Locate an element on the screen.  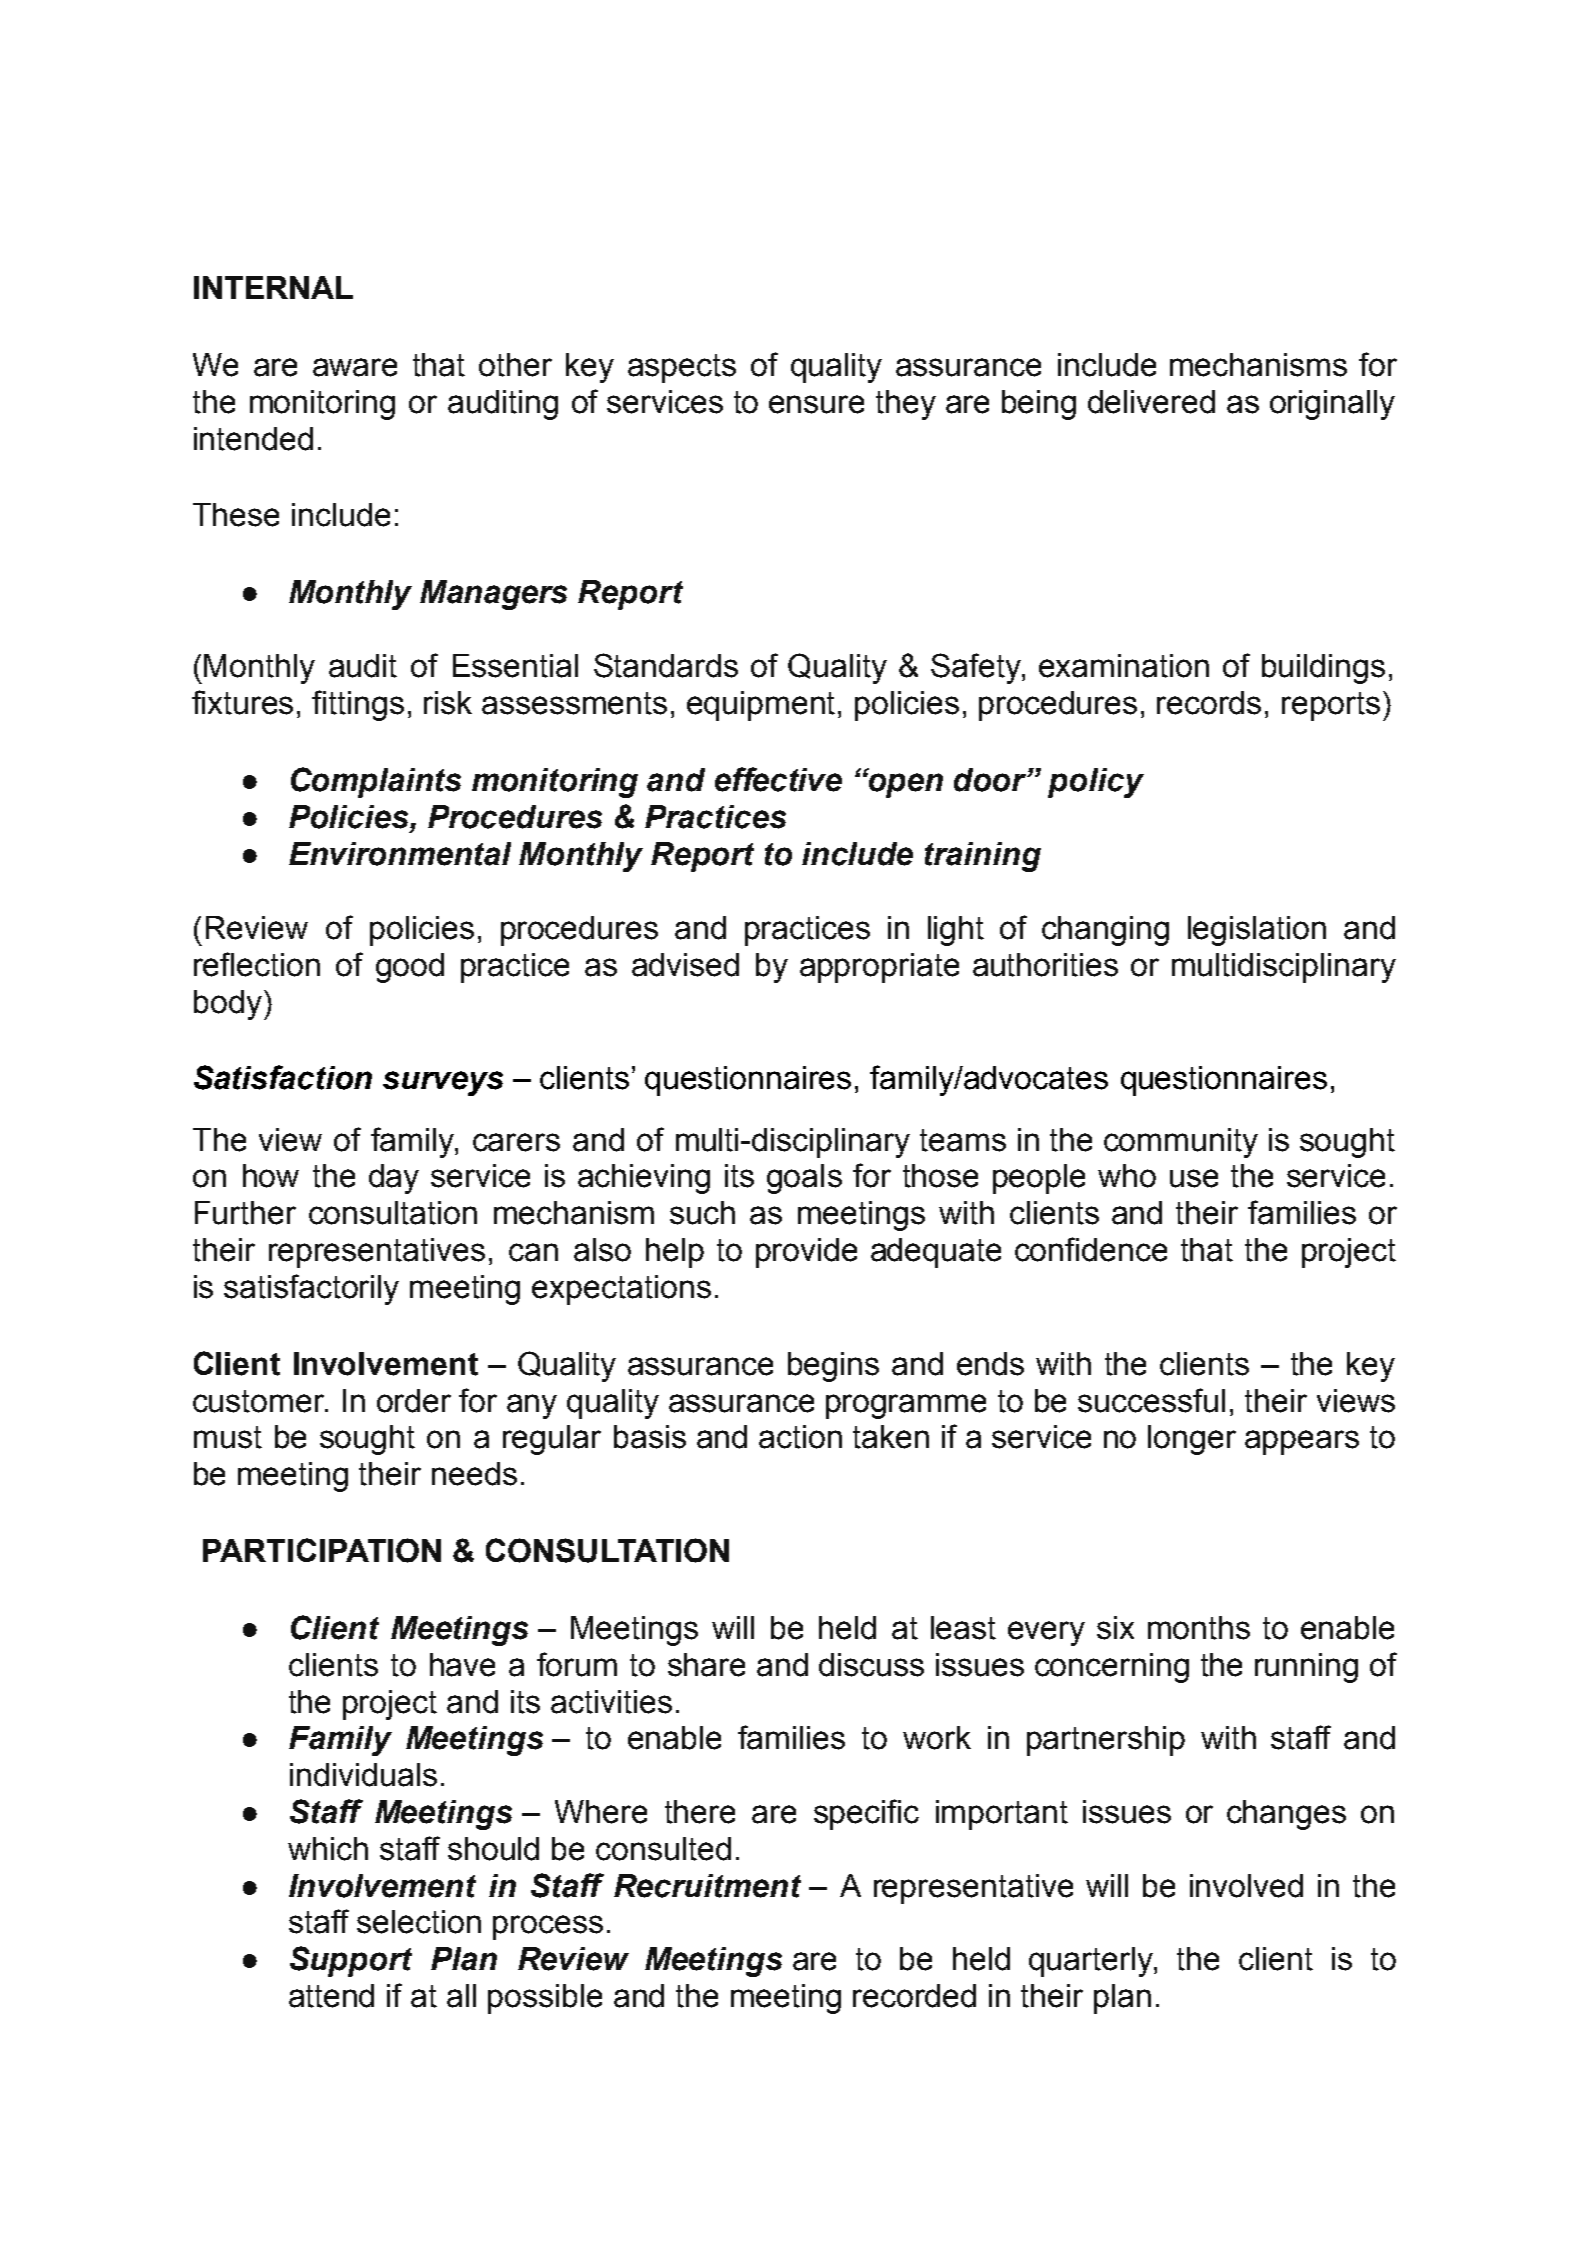
delivered is located at coordinates (1151, 402).
